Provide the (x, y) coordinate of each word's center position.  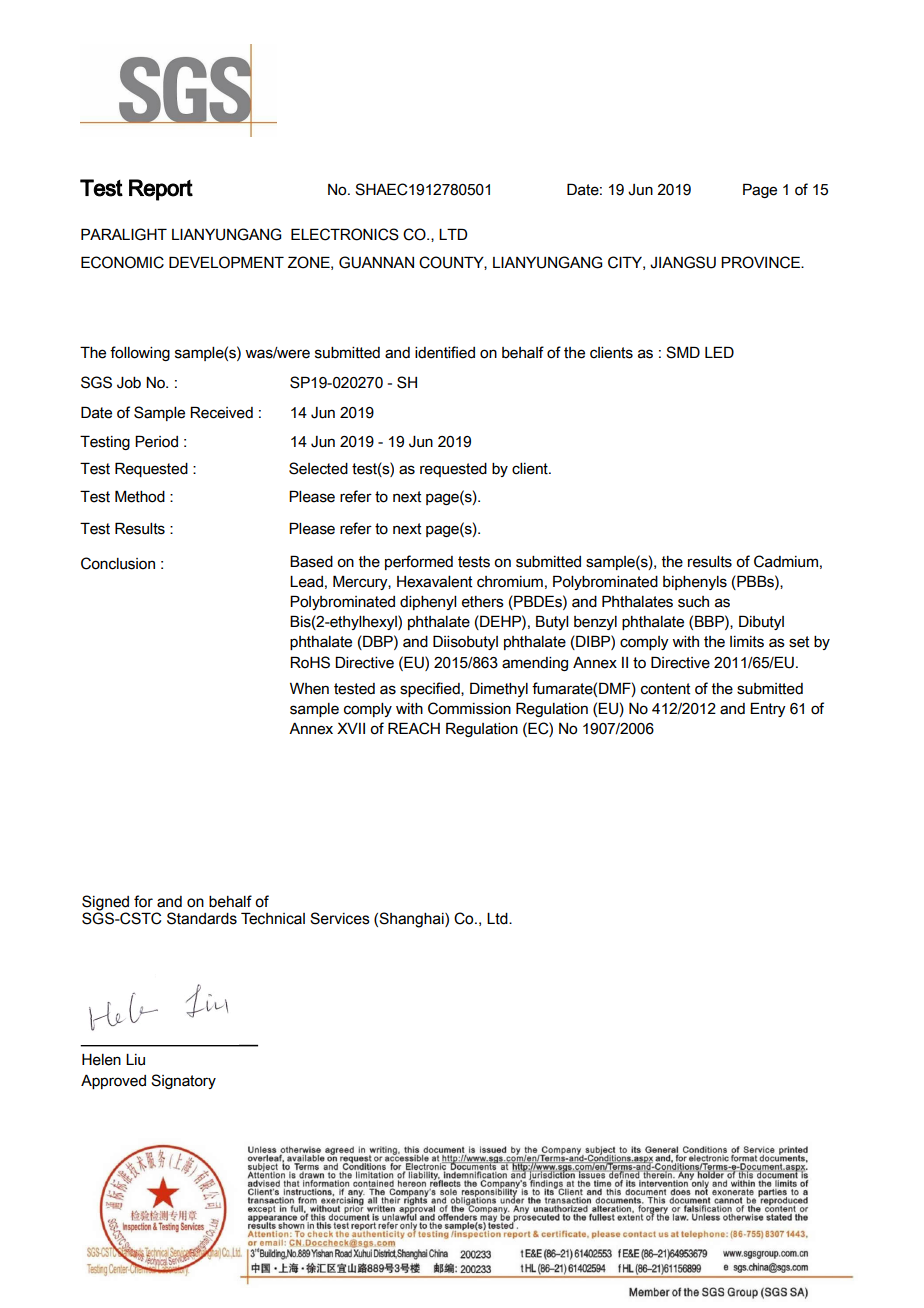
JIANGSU (683, 262)
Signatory (183, 1081)
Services (340, 918)
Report (161, 190)
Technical (273, 918)
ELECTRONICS (345, 234)
